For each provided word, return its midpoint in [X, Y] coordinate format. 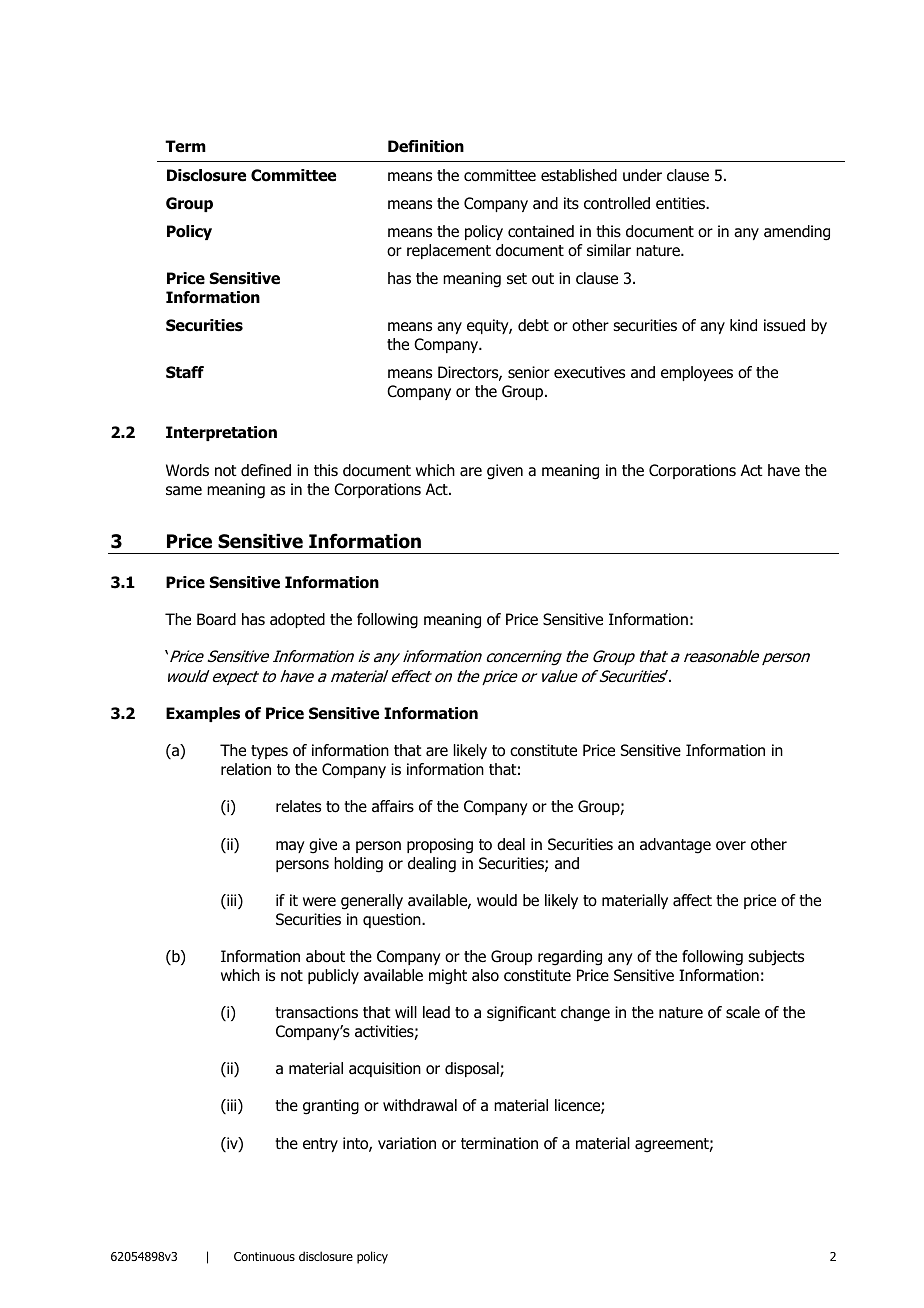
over [731, 846]
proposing [440, 846]
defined [266, 470]
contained [541, 231]
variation [407, 1143]
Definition [426, 146]
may [290, 847]
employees [697, 373]
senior [529, 372]
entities [682, 203]
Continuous [264, 1256]
